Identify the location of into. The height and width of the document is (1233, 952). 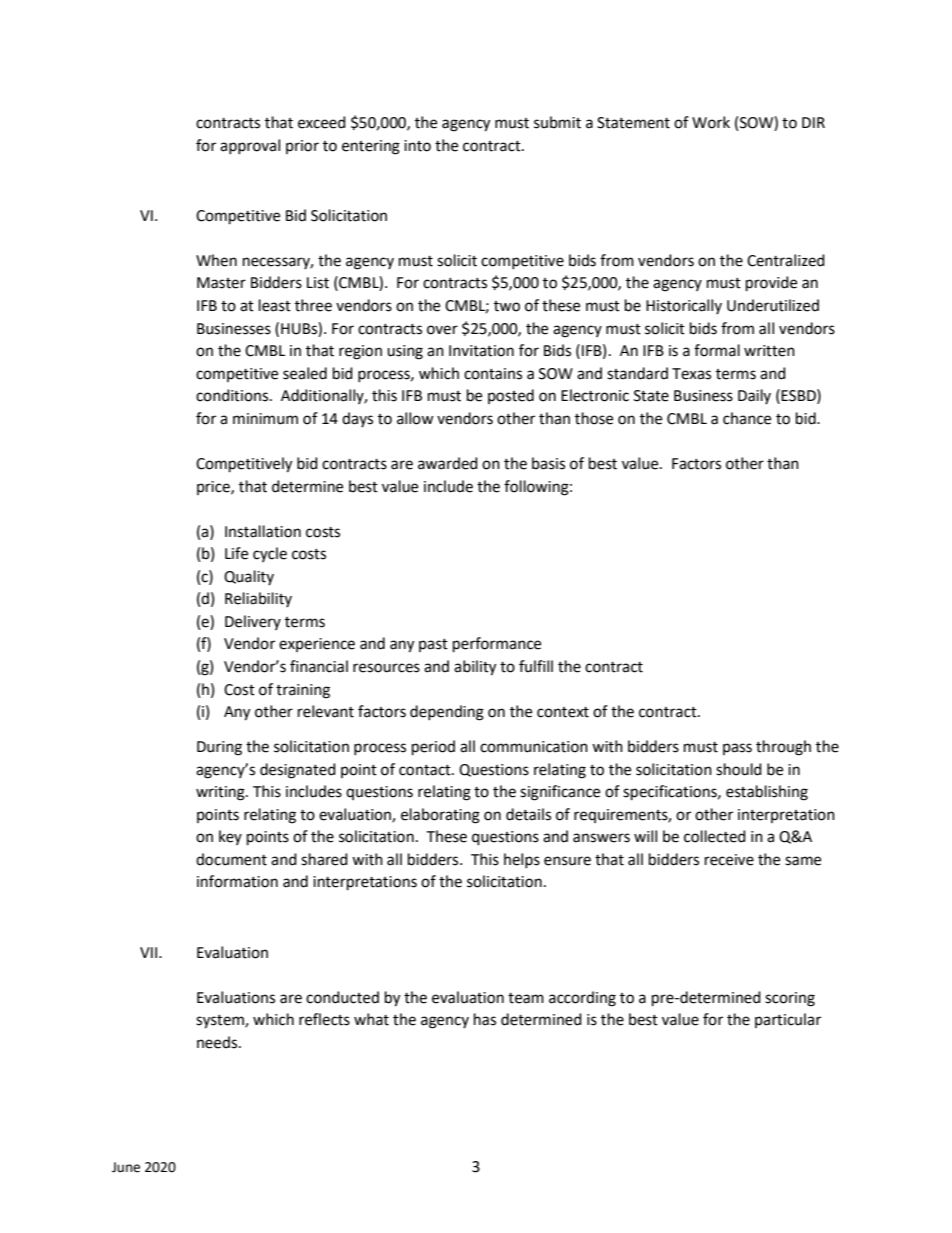
(417, 146).
